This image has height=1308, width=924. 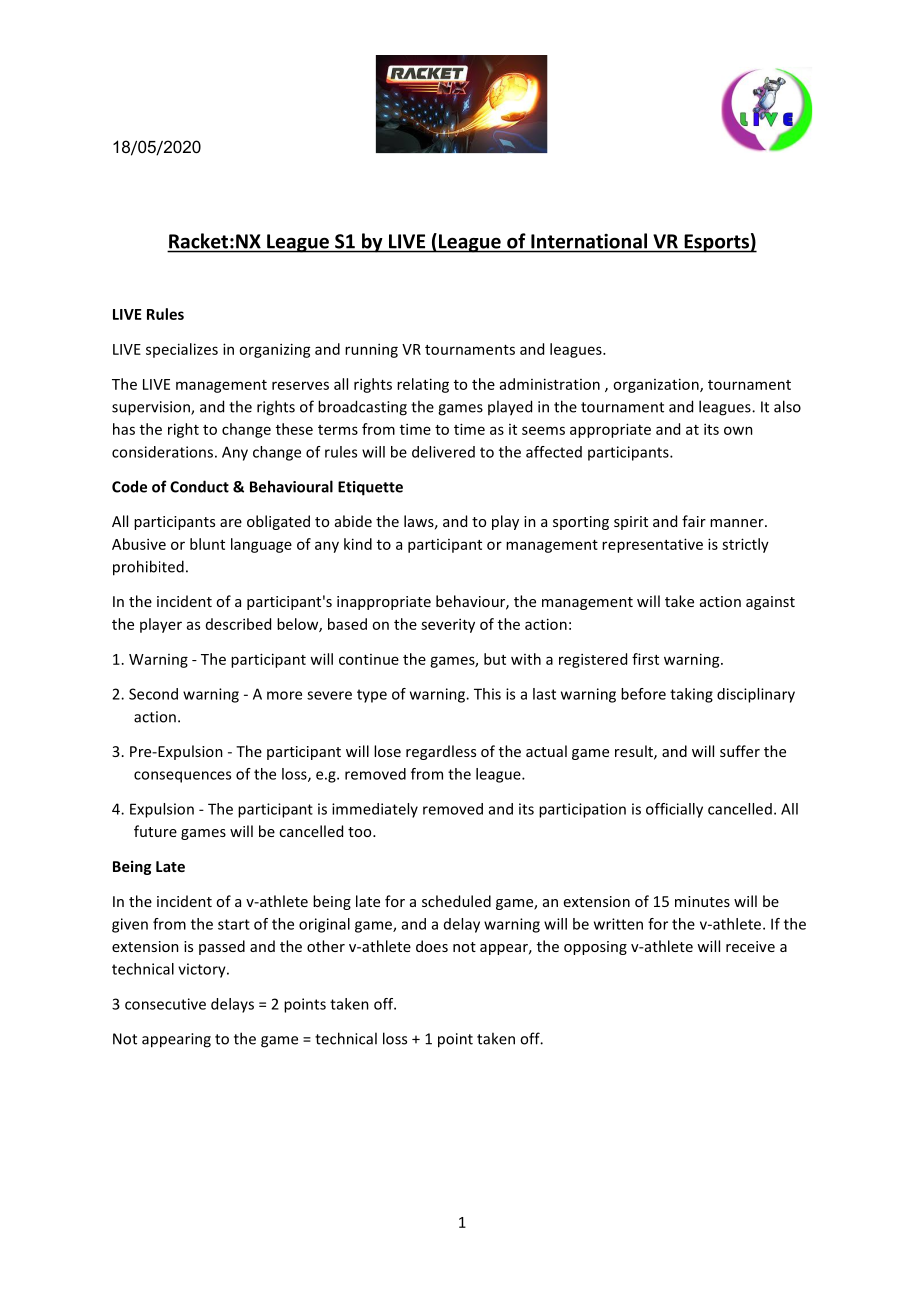 I want to click on consecutive, so click(x=165, y=1004).
